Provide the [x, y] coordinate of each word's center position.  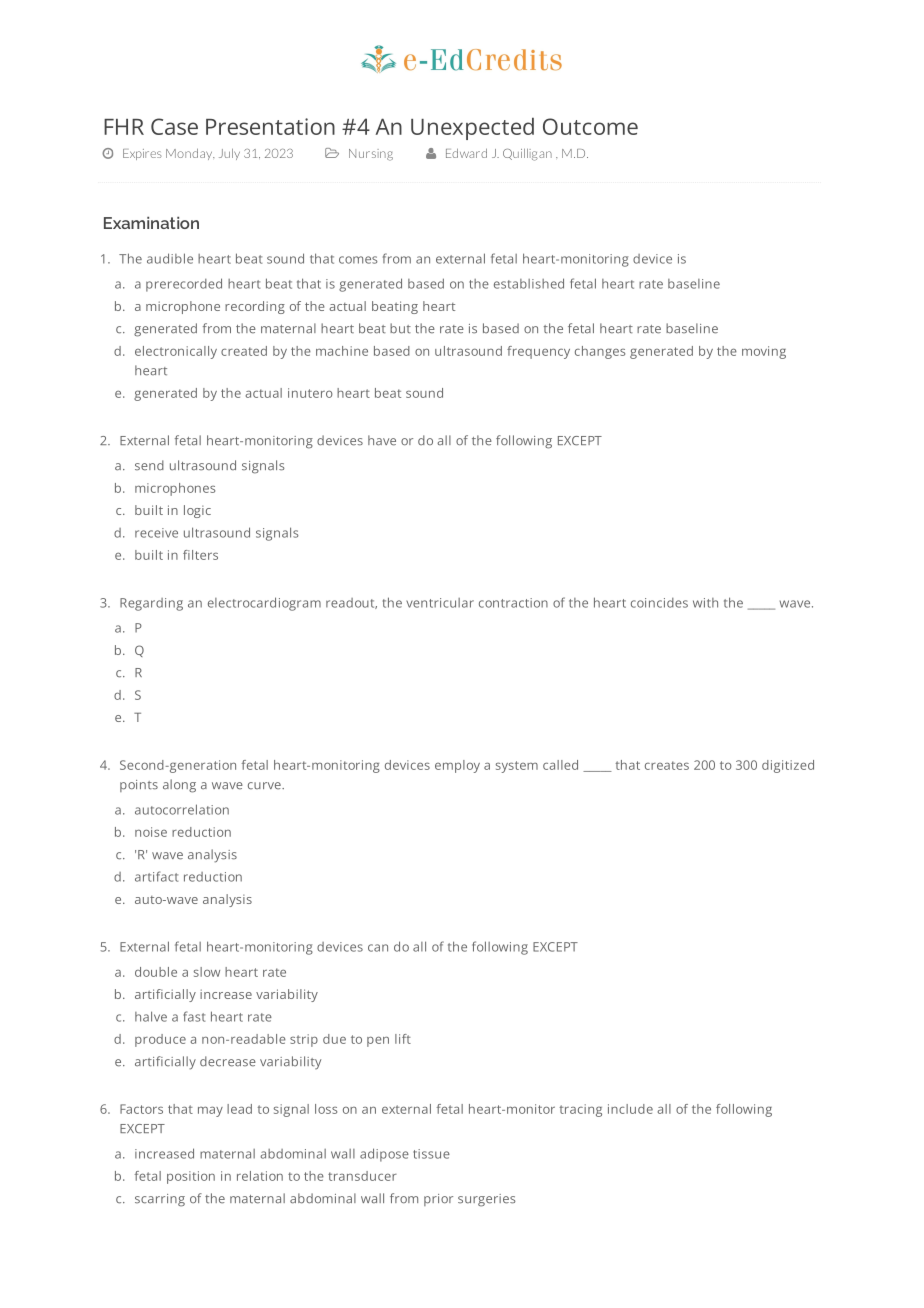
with [705, 603]
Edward [466, 153]
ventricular [440, 603]
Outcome [590, 126]
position [191, 1177]
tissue [431, 1154]
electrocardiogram [264, 604]
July [229, 154]
